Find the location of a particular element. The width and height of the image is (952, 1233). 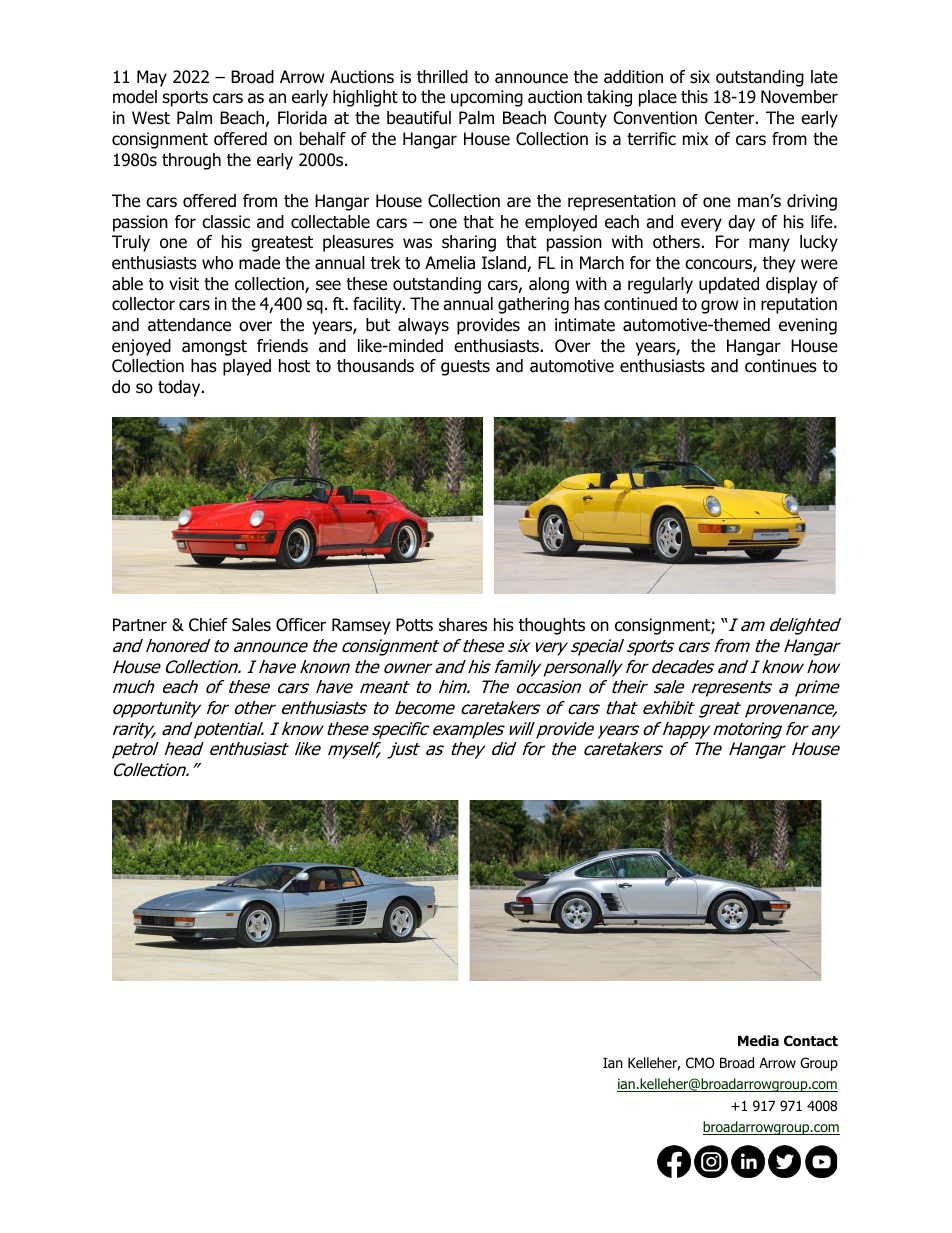

thoughts is located at coordinates (552, 626).
